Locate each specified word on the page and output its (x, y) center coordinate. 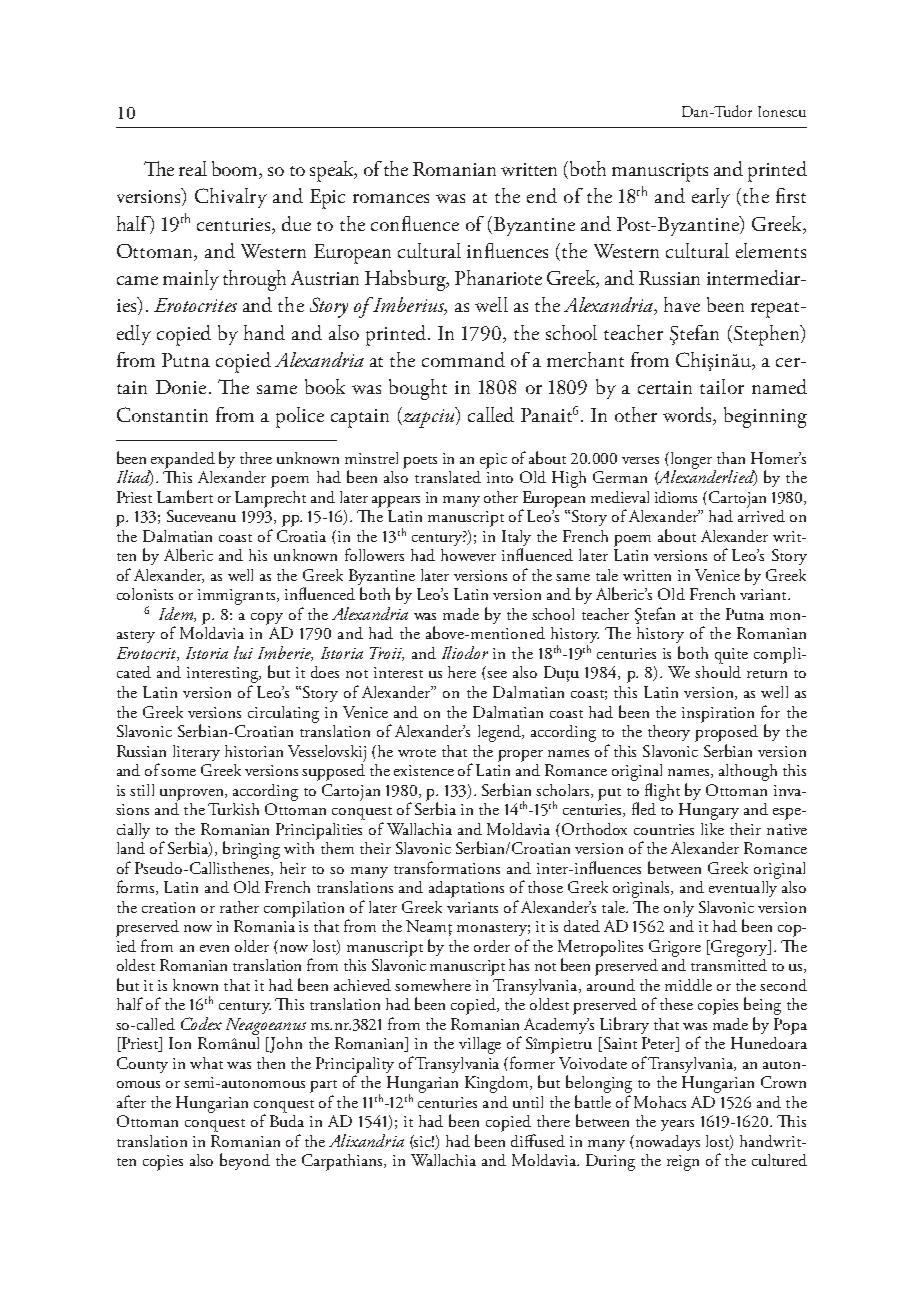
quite (731, 656)
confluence (415, 223)
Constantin (162, 414)
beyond (245, 1161)
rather (239, 907)
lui (243, 652)
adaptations (466, 889)
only (679, 909)
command (463, 359)
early (711, 198)
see (497, 674)
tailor (722, 386)
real (193, 168)
